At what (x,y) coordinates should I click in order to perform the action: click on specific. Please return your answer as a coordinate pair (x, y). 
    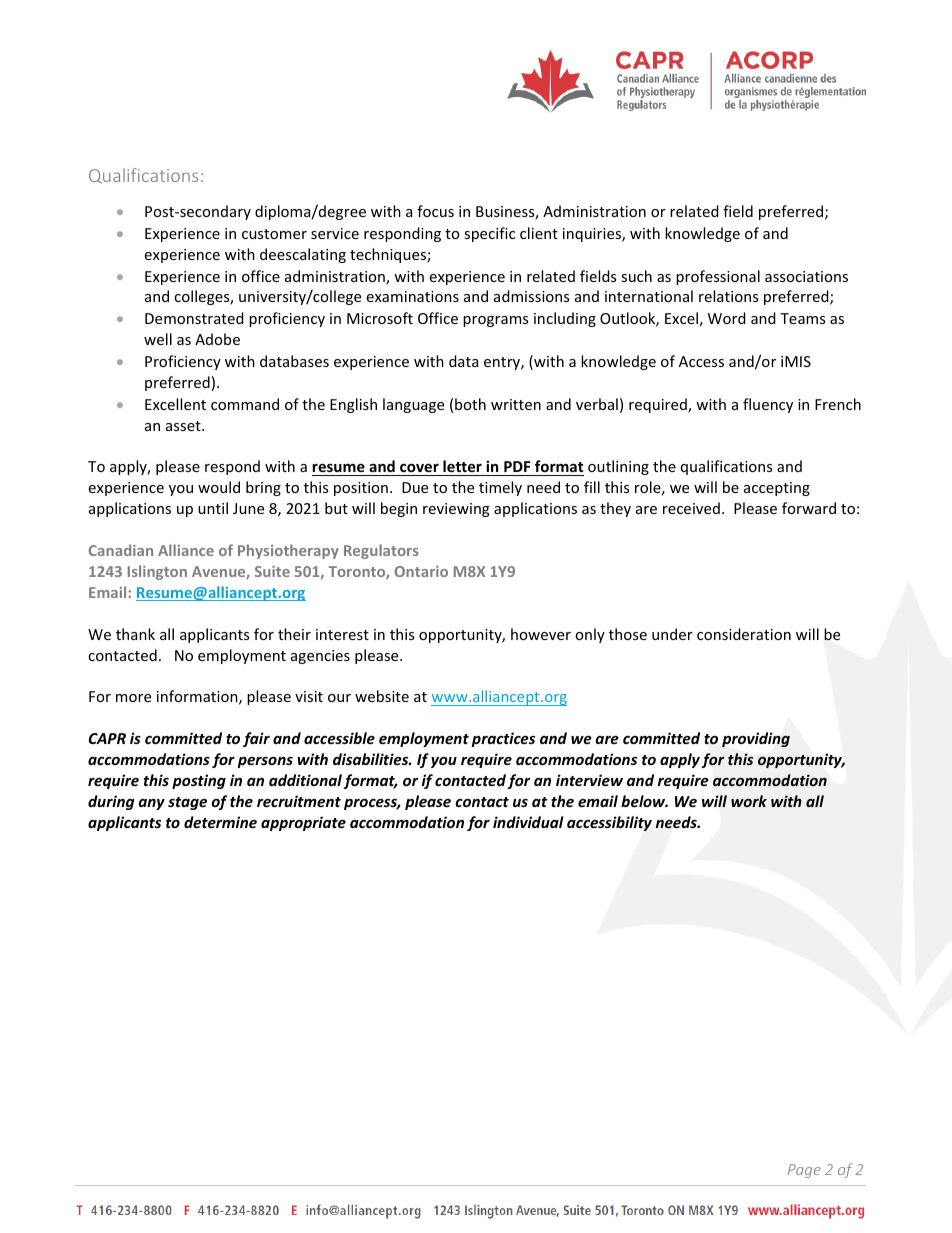
    Looking at the image, I should click on (489, 234).
